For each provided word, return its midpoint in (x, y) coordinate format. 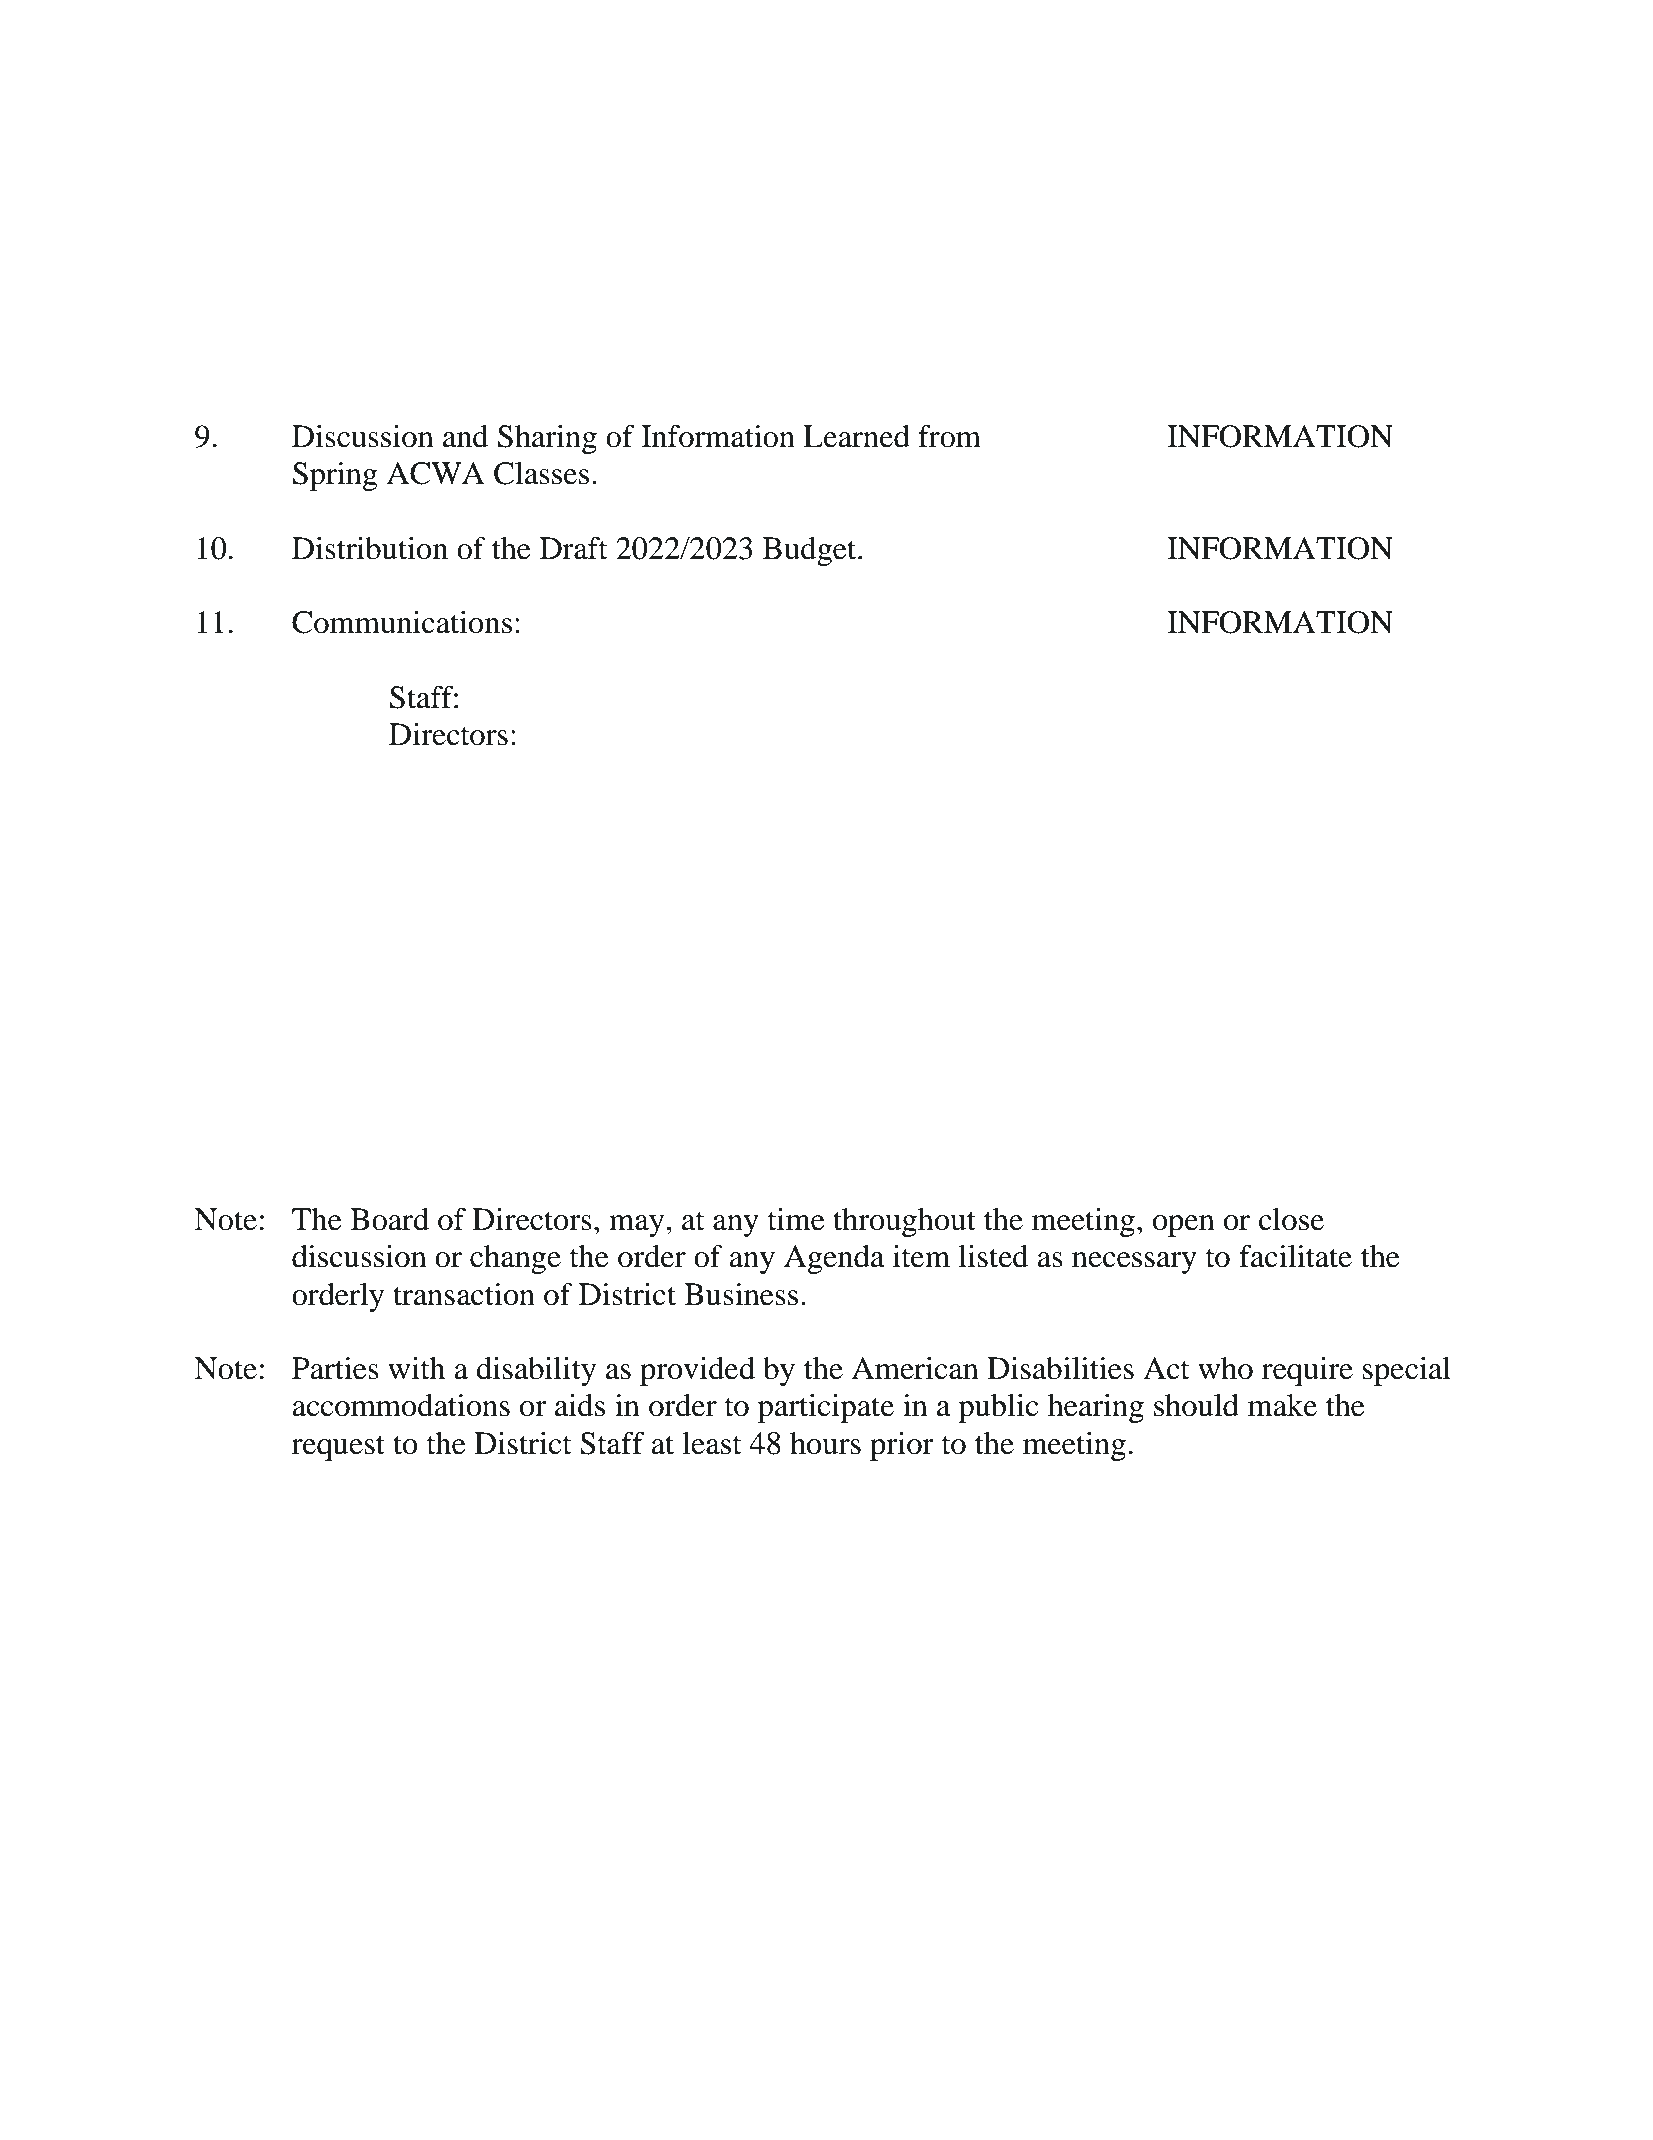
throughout (904, 1222)
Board (389, 1219)
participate (826, 1408)
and (466, 436)
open (1184, 1226)
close (1291, 1219)
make (1282, 1405)
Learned (856, 436)
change (515, 1259)
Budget (811, 551)
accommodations (401, 1405)
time (796, 1219)
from (949, 436)
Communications (402, 622)
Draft (573, 548)
